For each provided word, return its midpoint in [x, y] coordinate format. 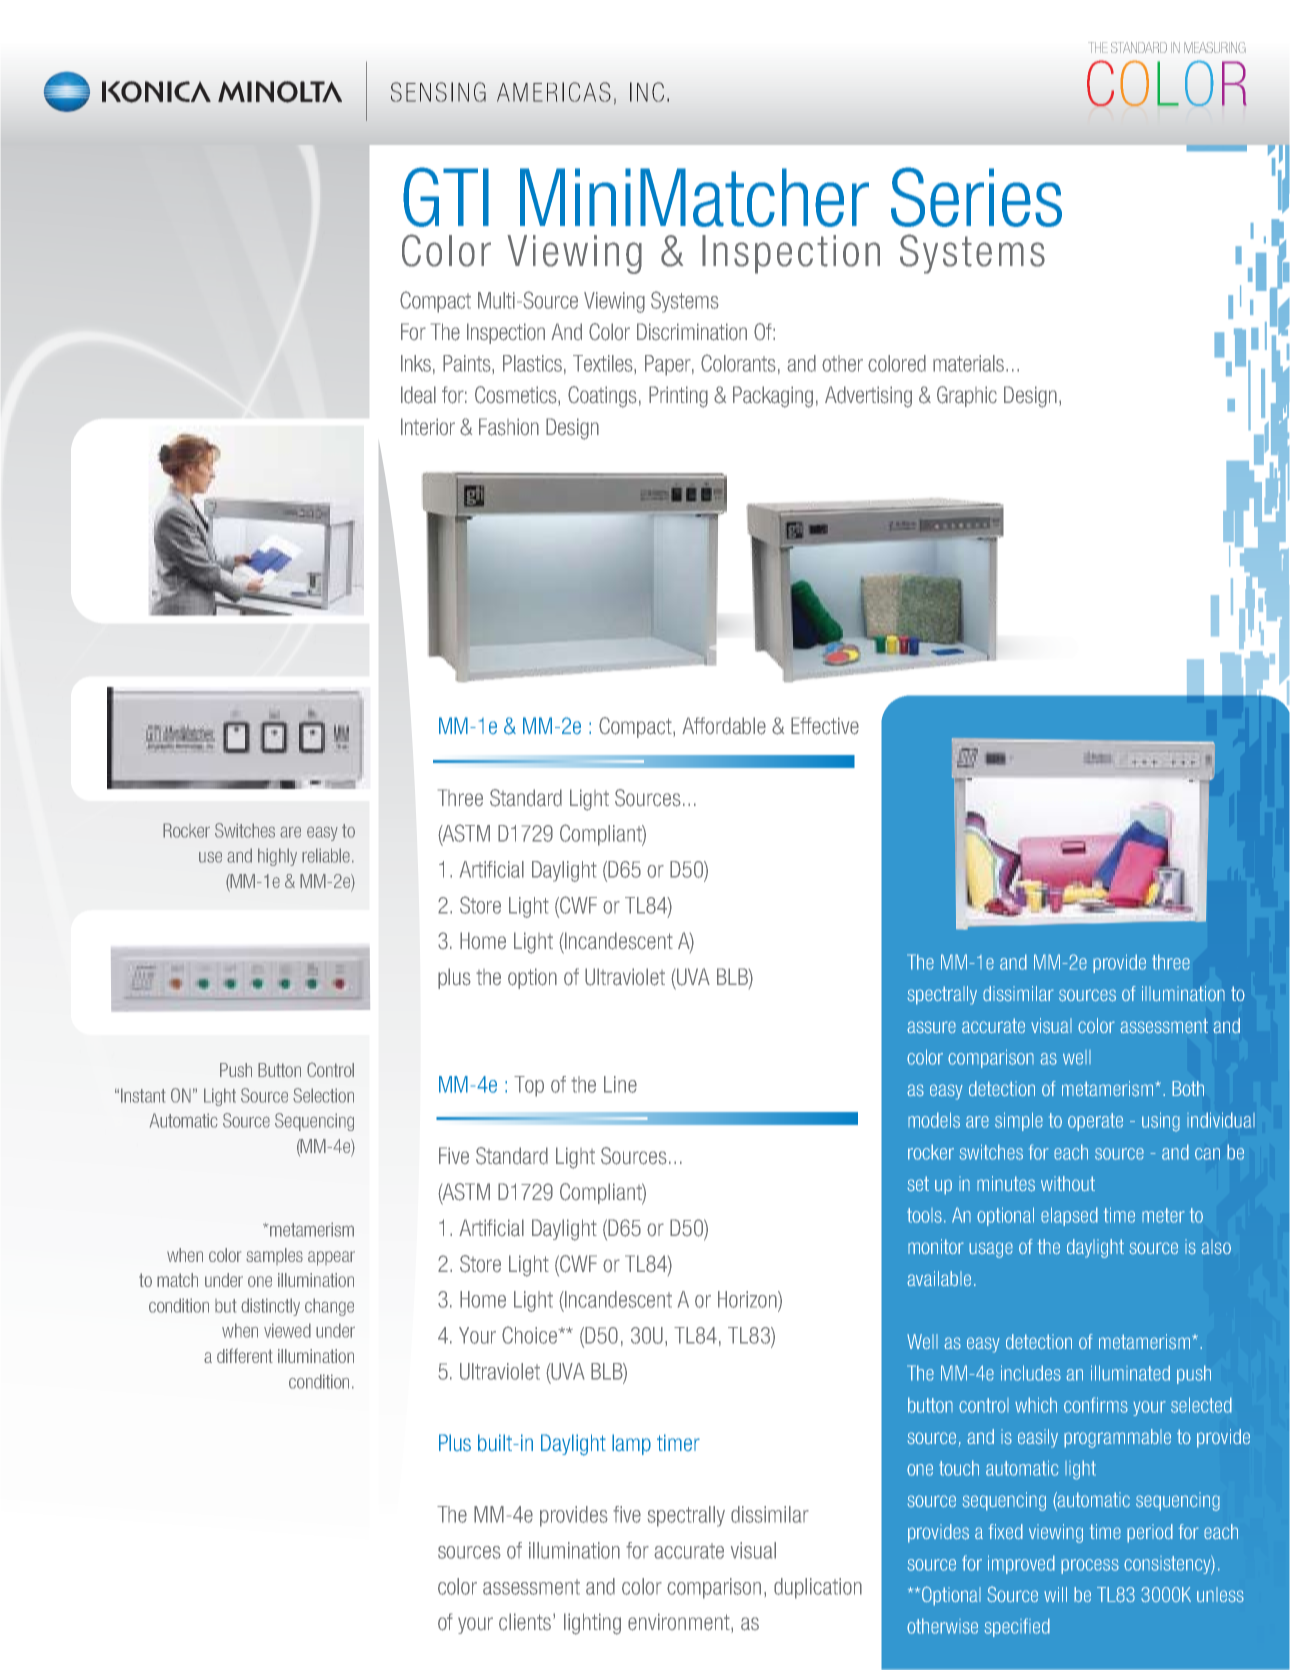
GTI [446, 197]
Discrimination [692, 332]
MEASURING [1215, 47]
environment [680, 1623]
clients [526, 1622]
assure [931, 1027]
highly [277, 857]
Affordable [724, 726]
